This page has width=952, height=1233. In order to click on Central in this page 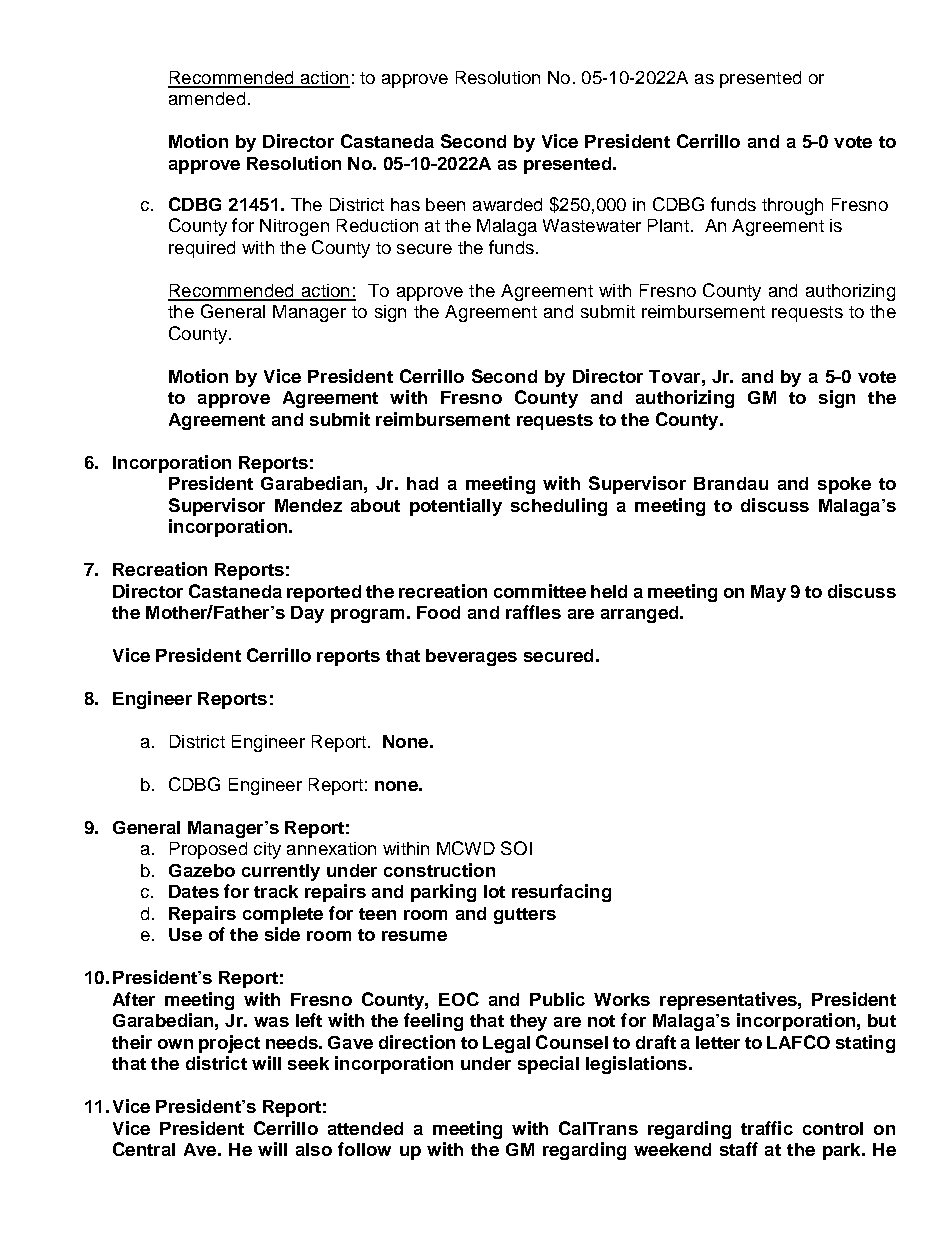, I will do `click(144, 1149)`.
